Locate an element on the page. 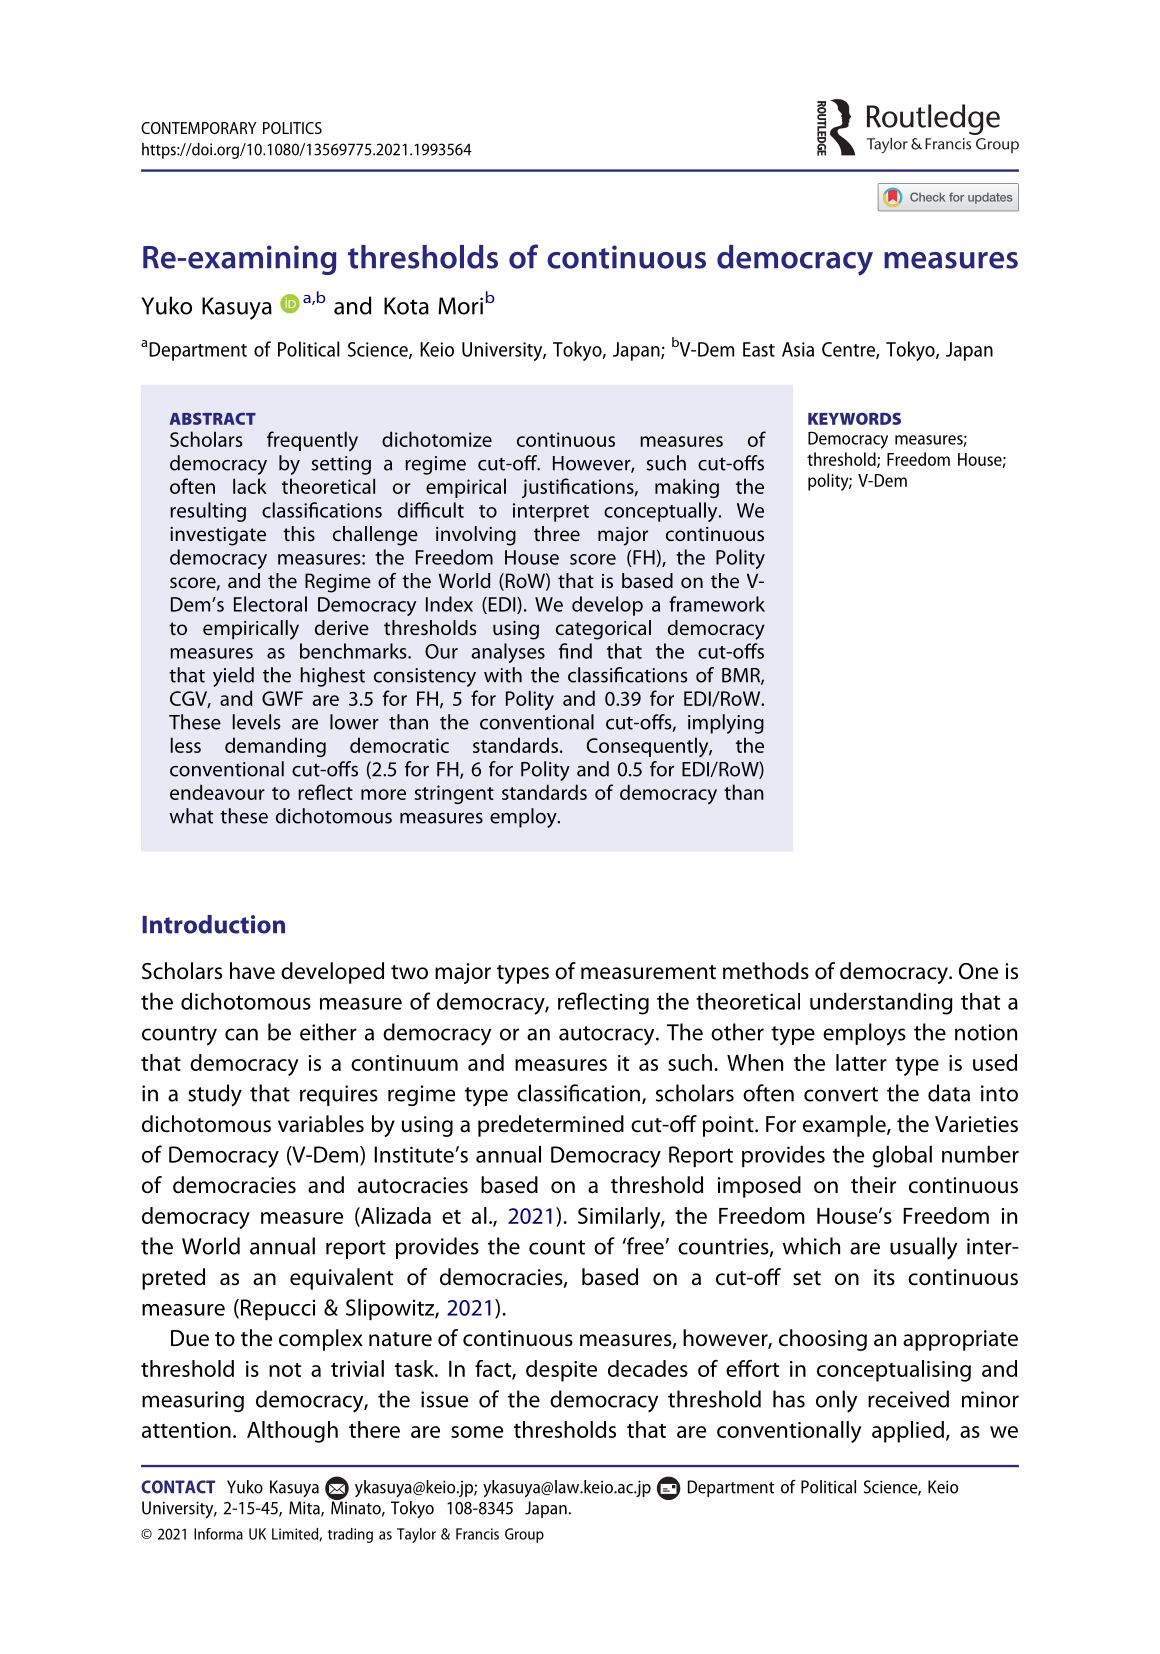  autocracy is located at coordinates (608, 1036).
